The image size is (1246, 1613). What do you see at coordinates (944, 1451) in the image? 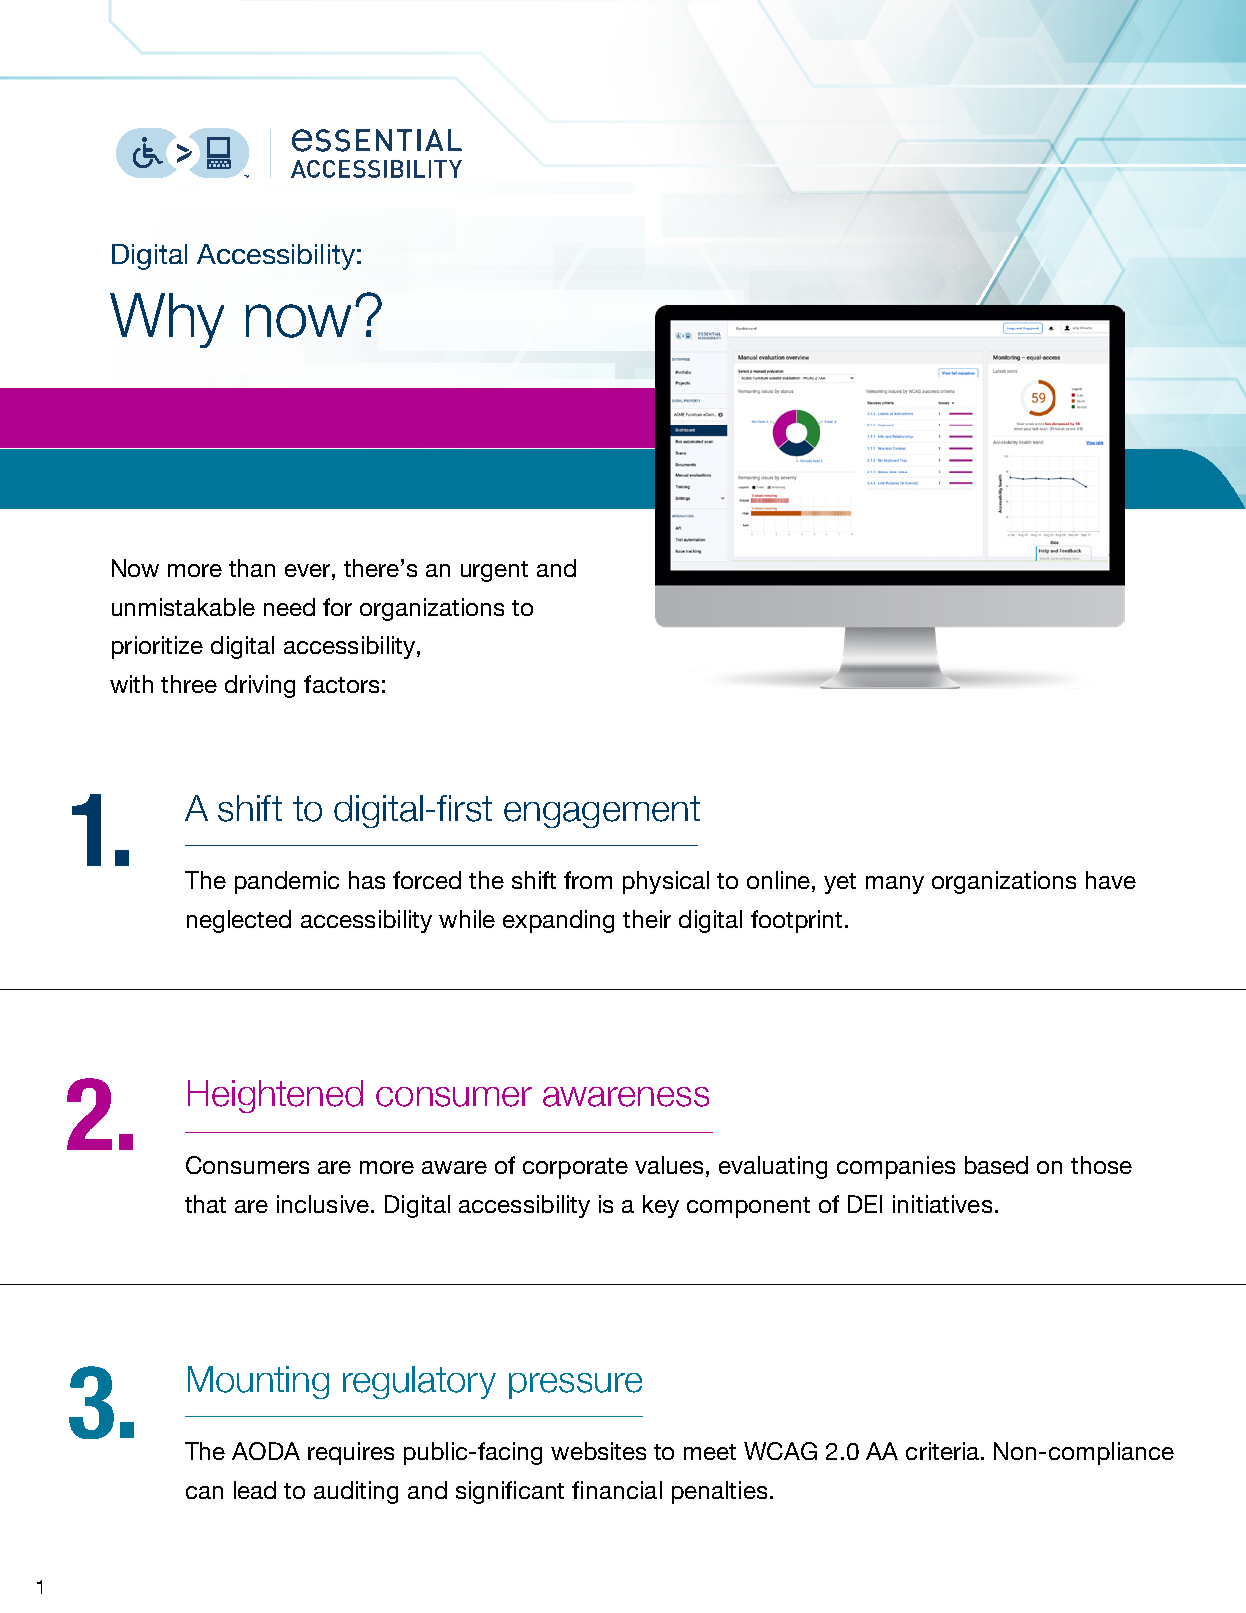
I see `criteria` at bounding box center [944, 1451].
